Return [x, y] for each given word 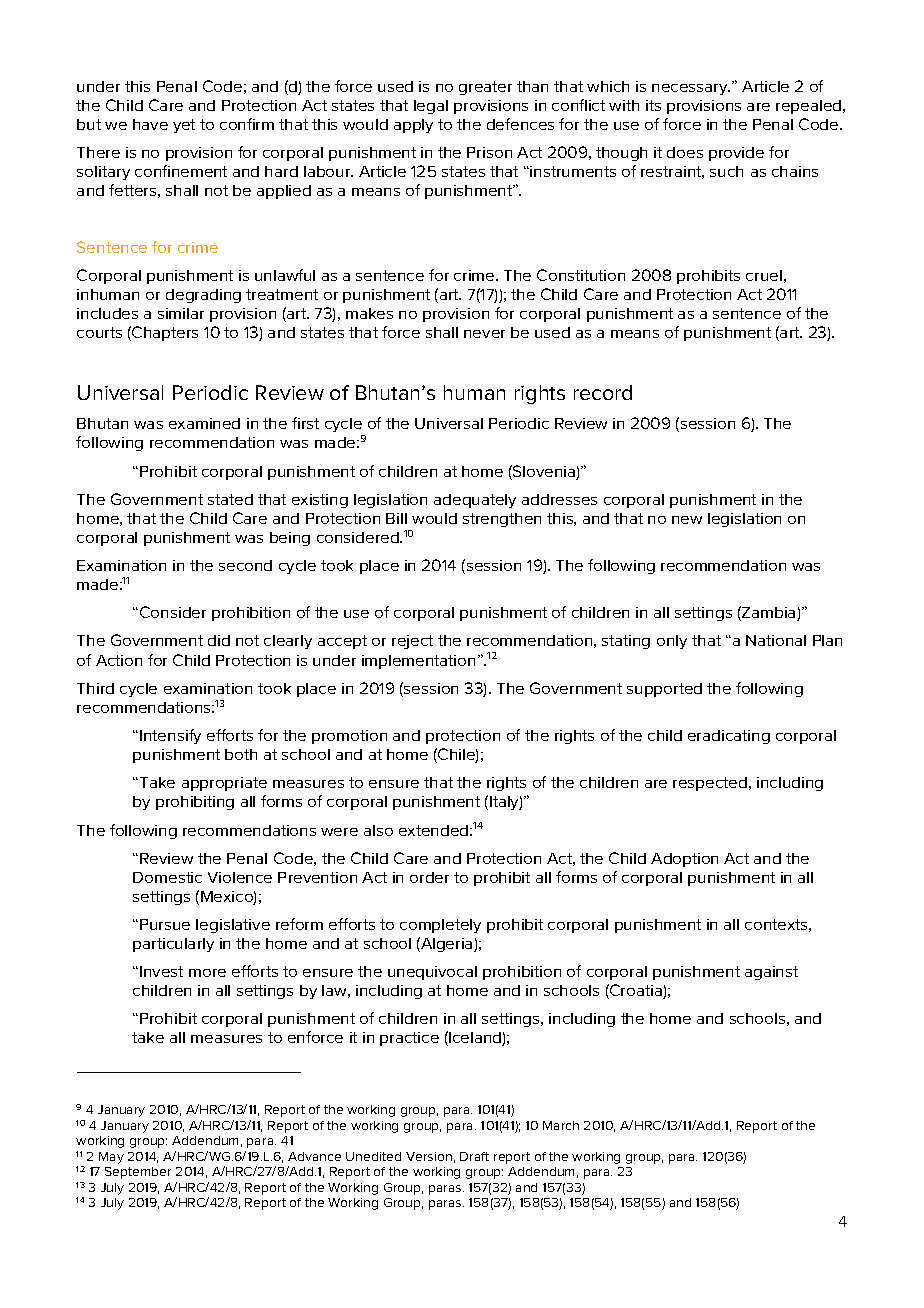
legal [431, 107]
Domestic [167, 877]
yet [184, 126]
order [429, 877]
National [776, 640]
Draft [474, 1156]
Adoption [684, 860]
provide [736, 154]
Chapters [164, 333]
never [484, 334]
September [138, 1173]
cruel [764, 275]
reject [412, 642]
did [219, 640]
